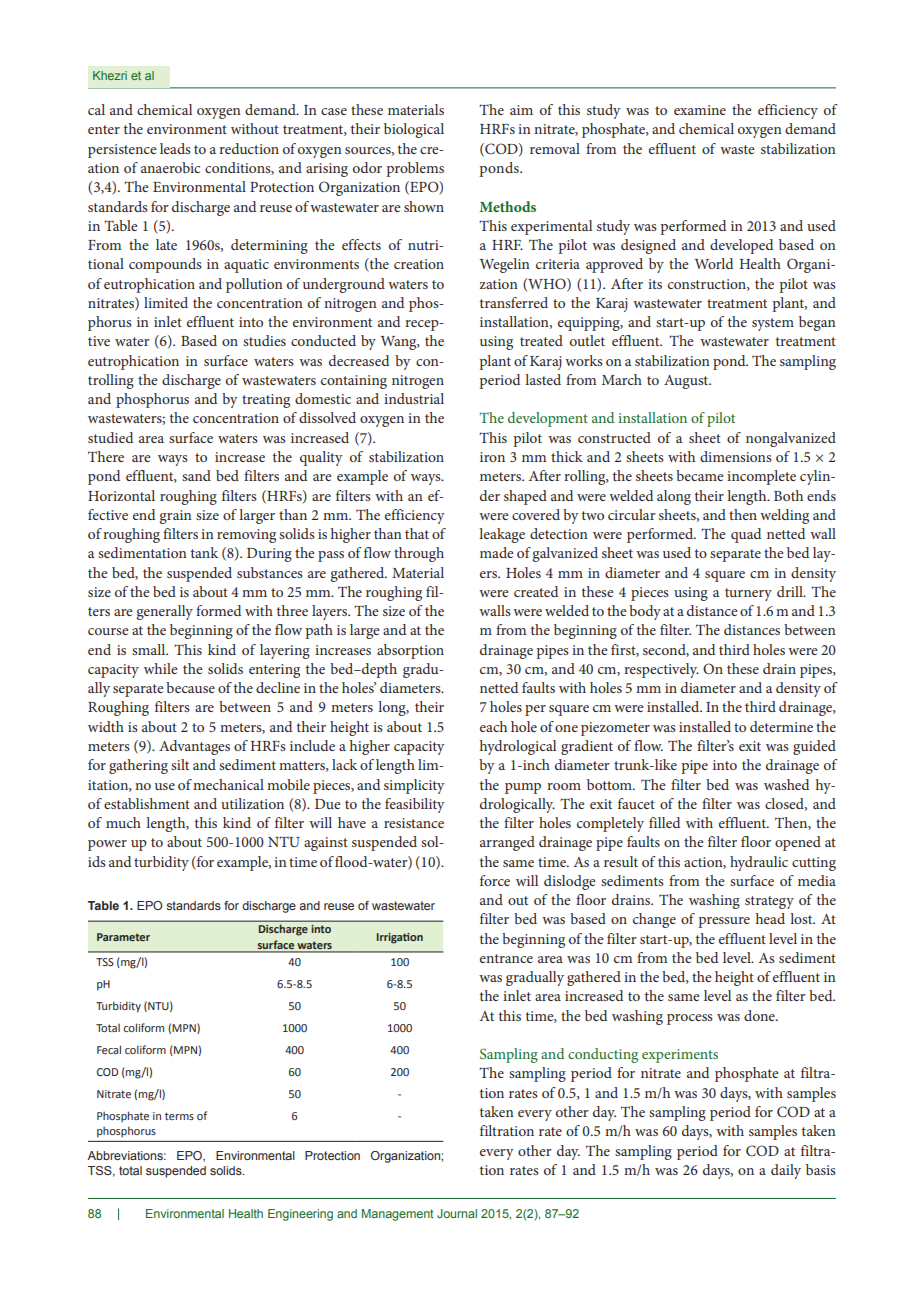 The width and height of the screenshot is (924, 1308). Describe the element at coordinates (493, 726) in the screenshot. I see `each` at that location.
